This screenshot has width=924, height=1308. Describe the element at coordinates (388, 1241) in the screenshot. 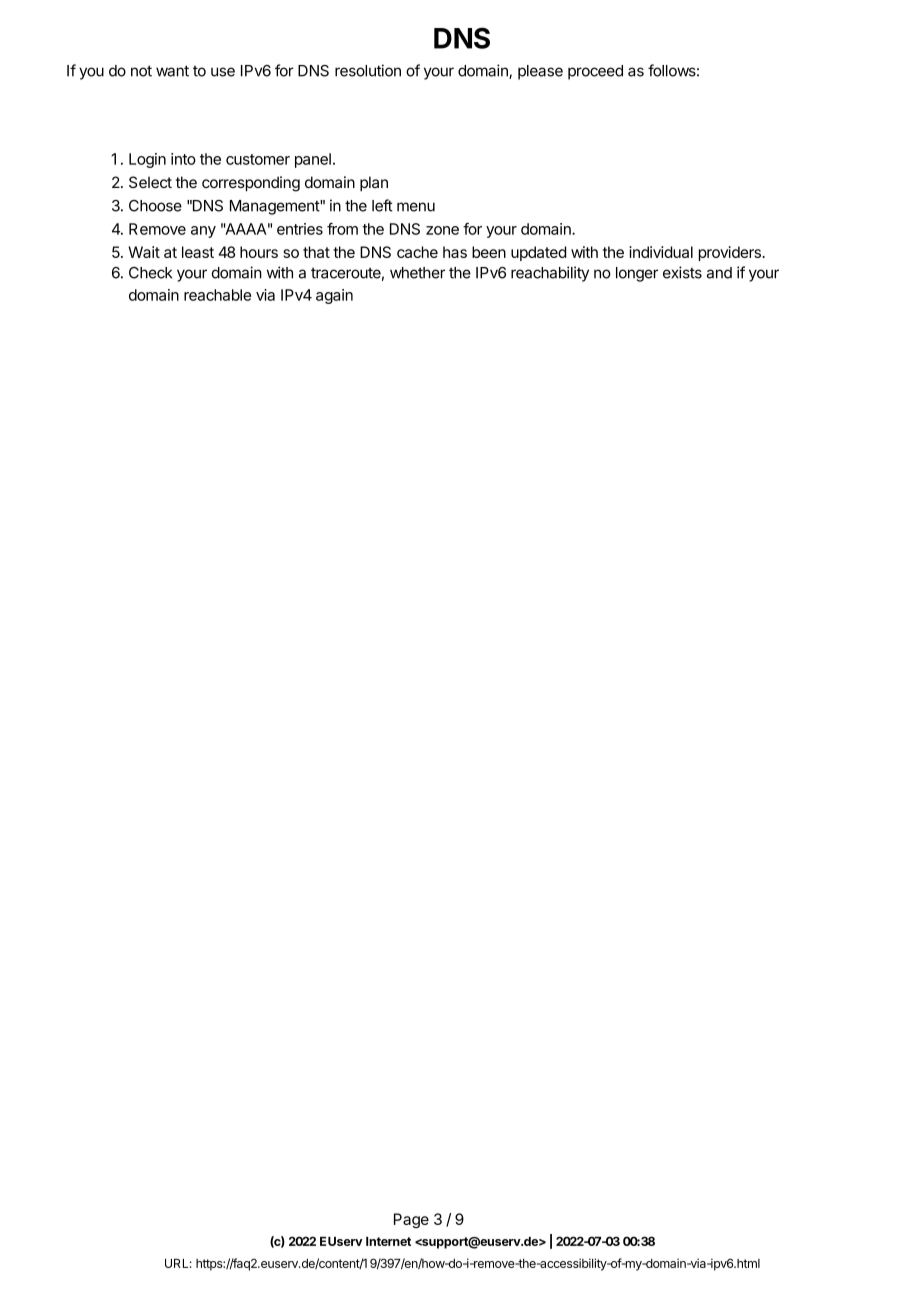

I see `Internet` at that location.
